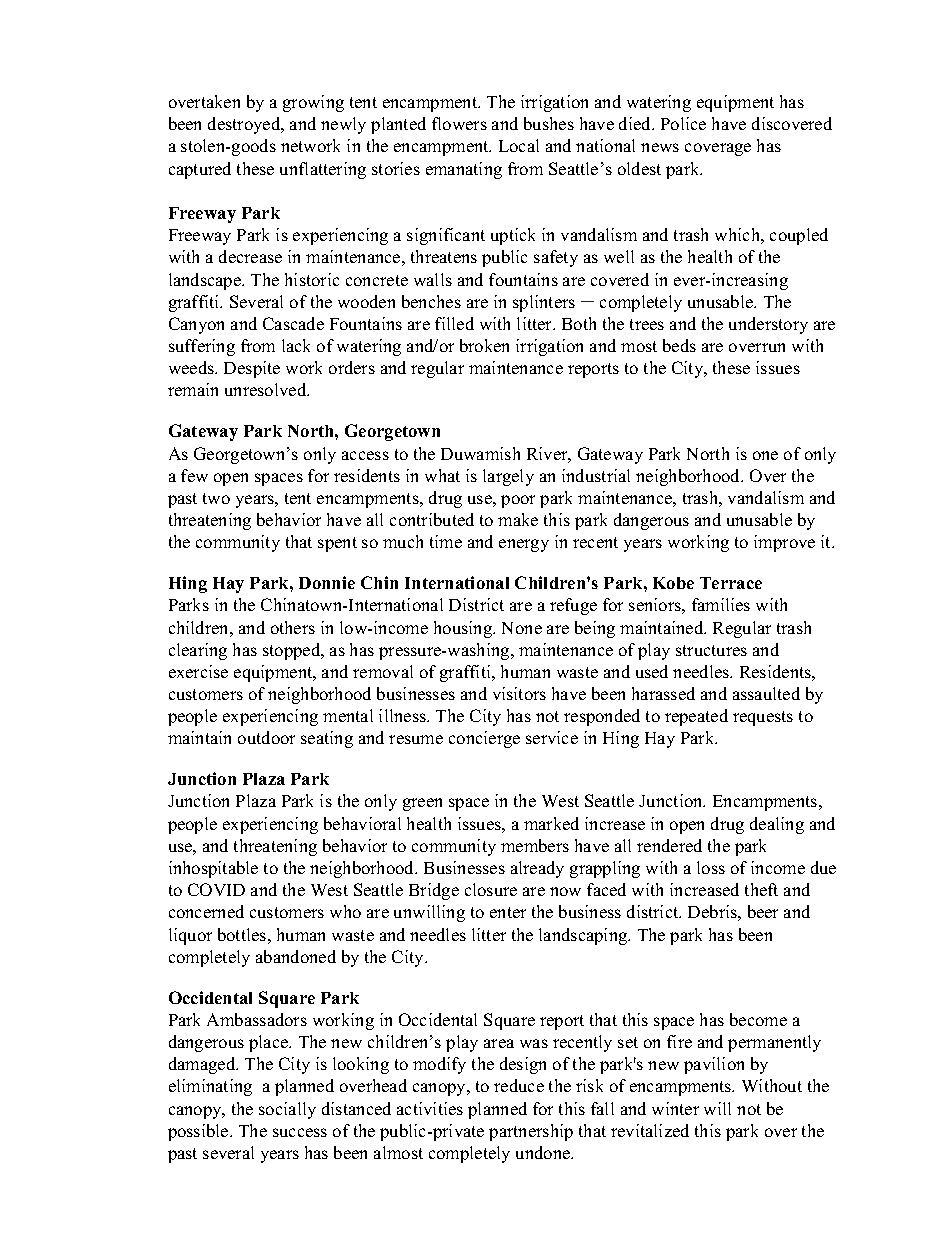  What do you see at coordinates (508, 477) in the image?
I see `largely` at bounding box center [508, 477].
